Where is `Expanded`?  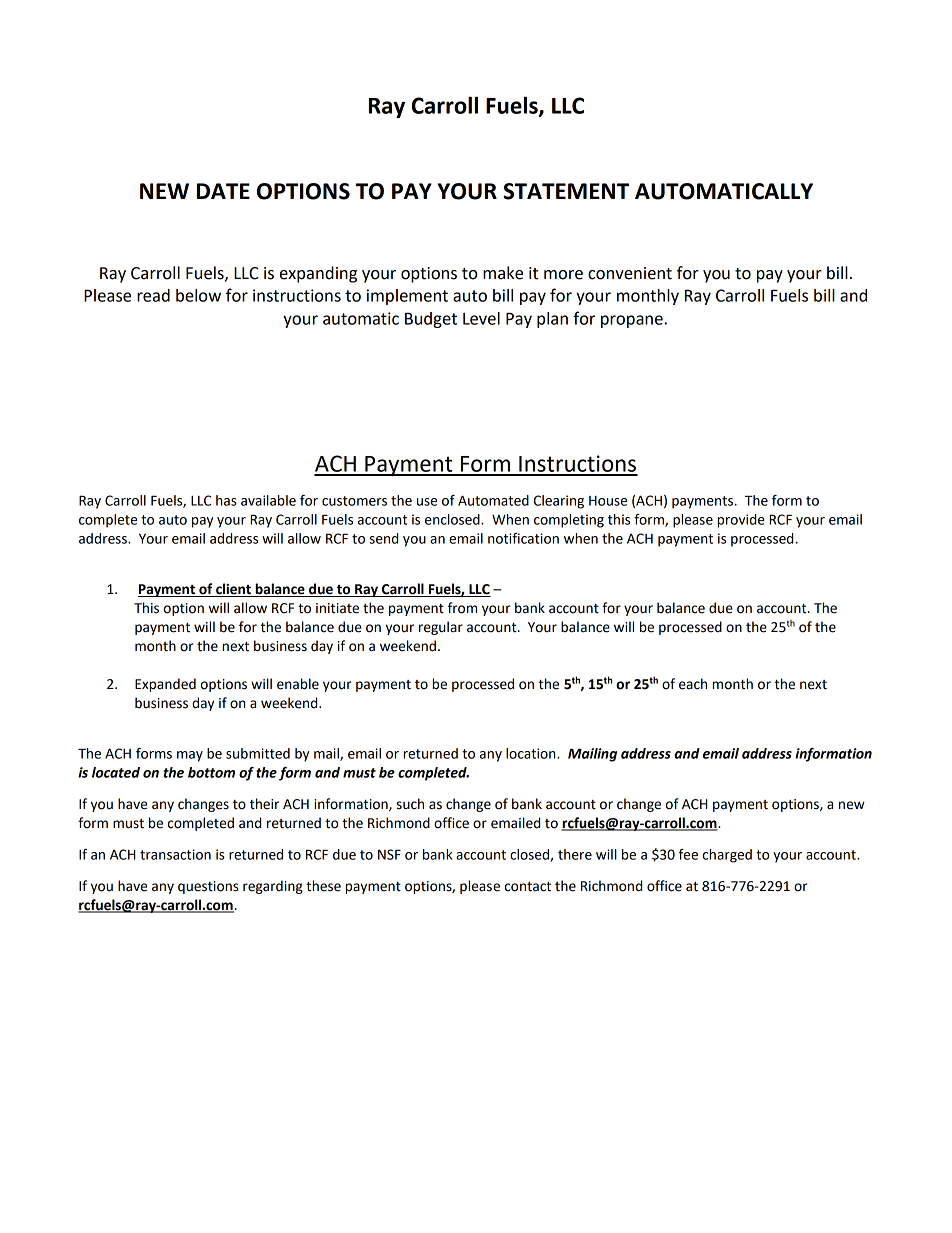 Expanded is located at coordinates (165, 685).
